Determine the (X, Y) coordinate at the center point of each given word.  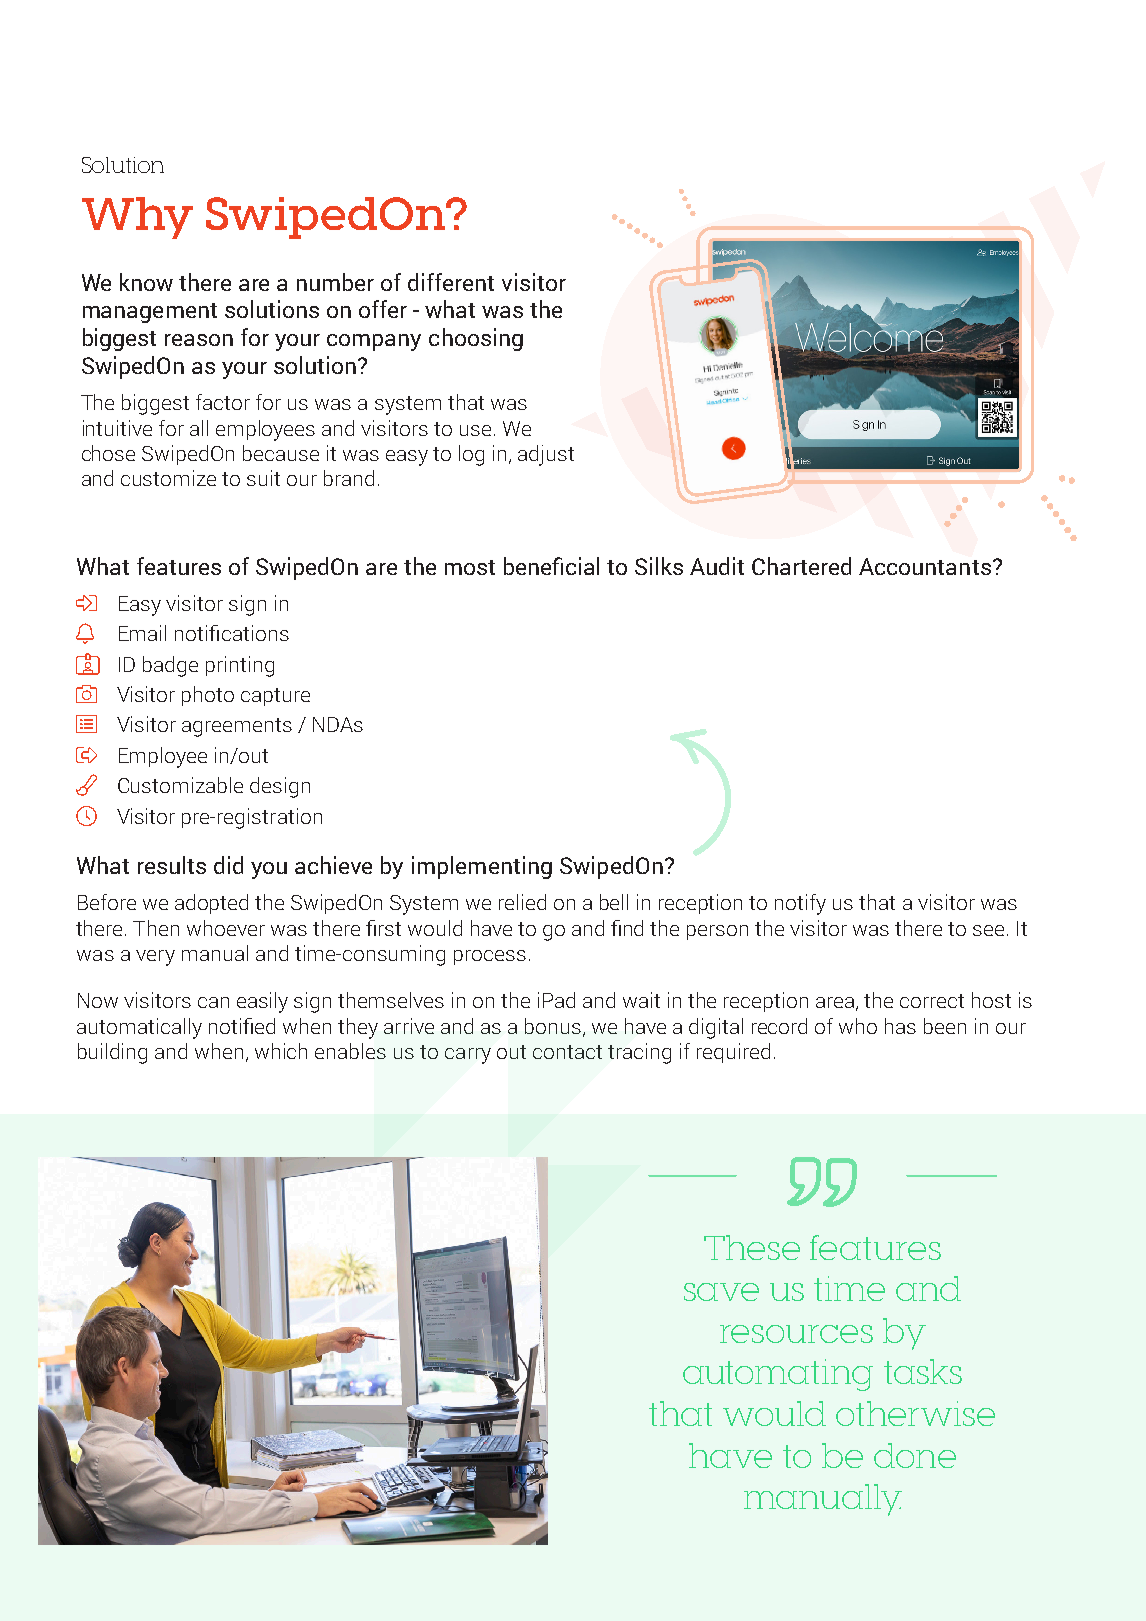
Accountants (925, 566)
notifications (232, 633)
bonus (553, 1026)
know (146, 282)
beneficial (551, 566)
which (281, 1051)
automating (778, 1375)
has (900, 1026)
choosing (476, 339)
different (451, 282)
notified (242, 1026)
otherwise (915, 1413)
